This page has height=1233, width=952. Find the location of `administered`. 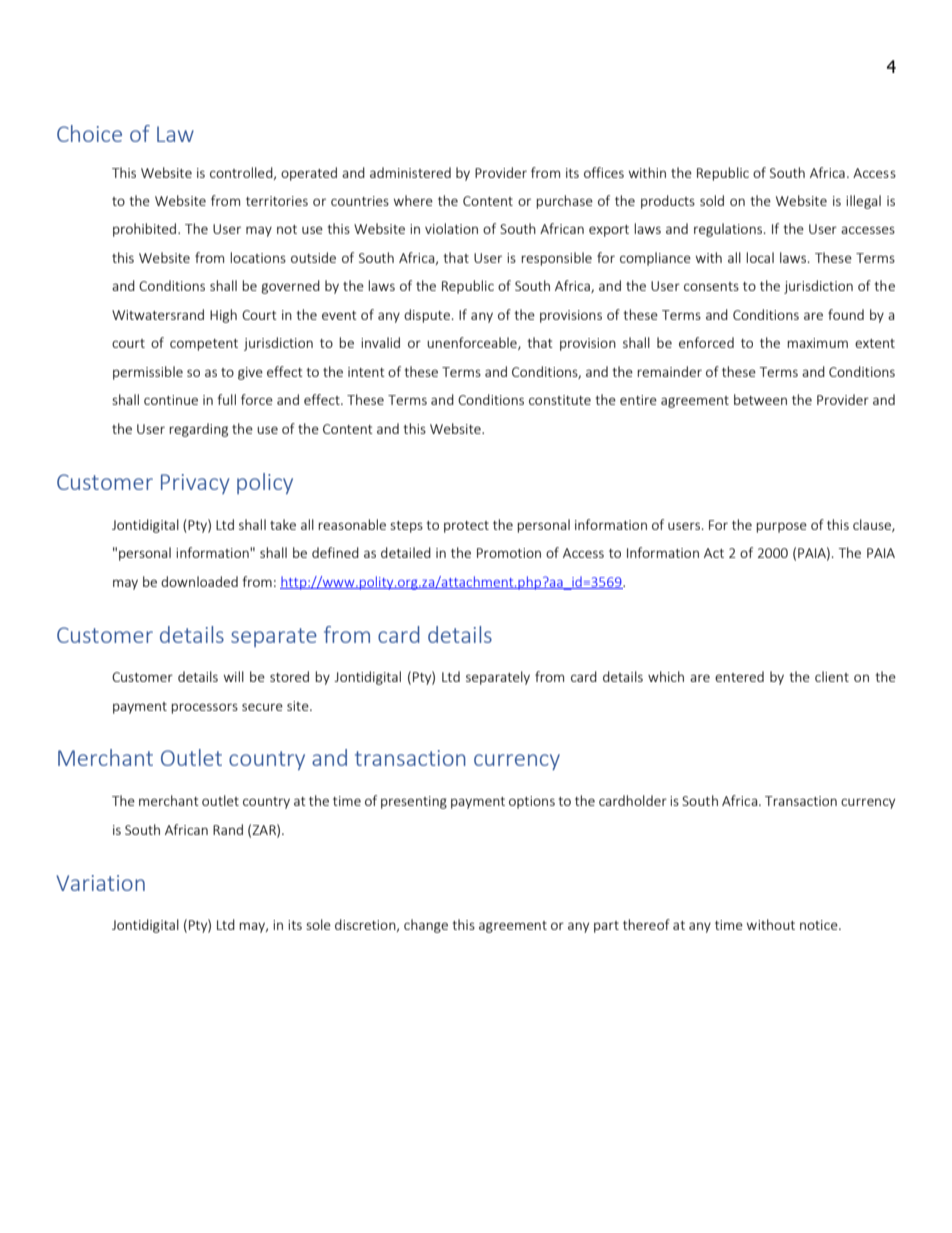

administered is located at coordinates (410, 172).
